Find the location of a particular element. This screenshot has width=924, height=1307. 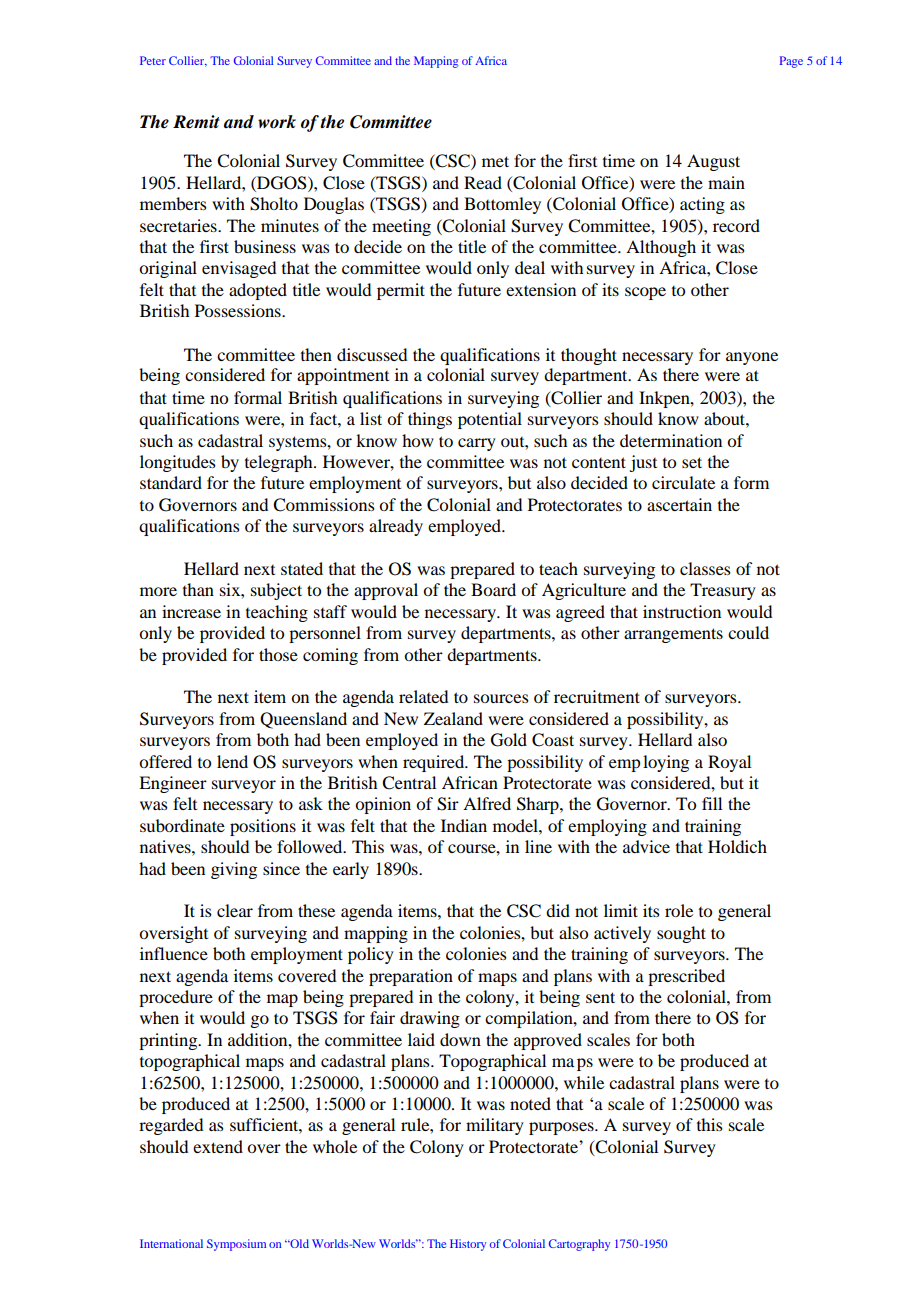

met is located at coordinates (495, 161).
